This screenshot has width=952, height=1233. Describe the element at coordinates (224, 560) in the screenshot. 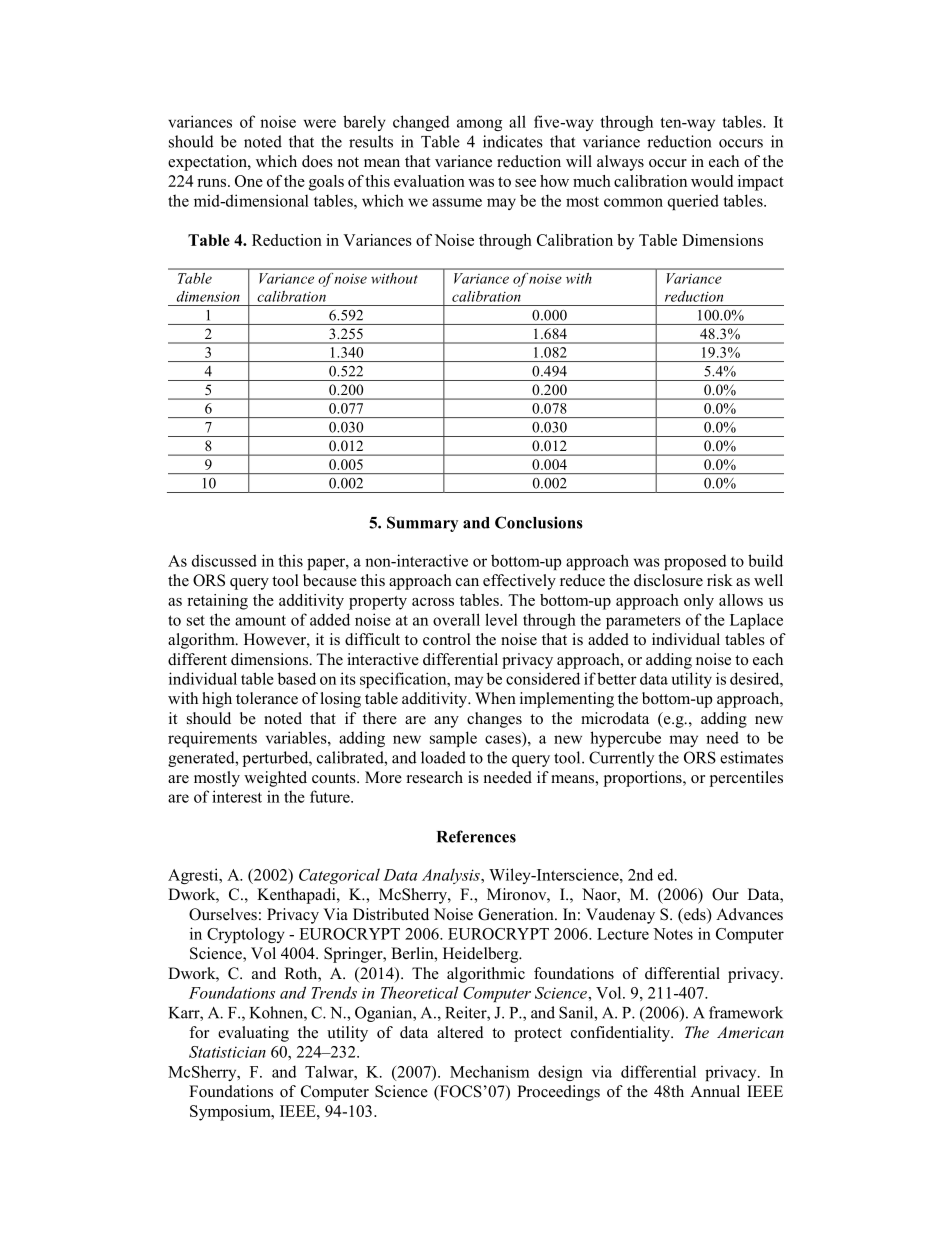

I see `discussed` at that location.
